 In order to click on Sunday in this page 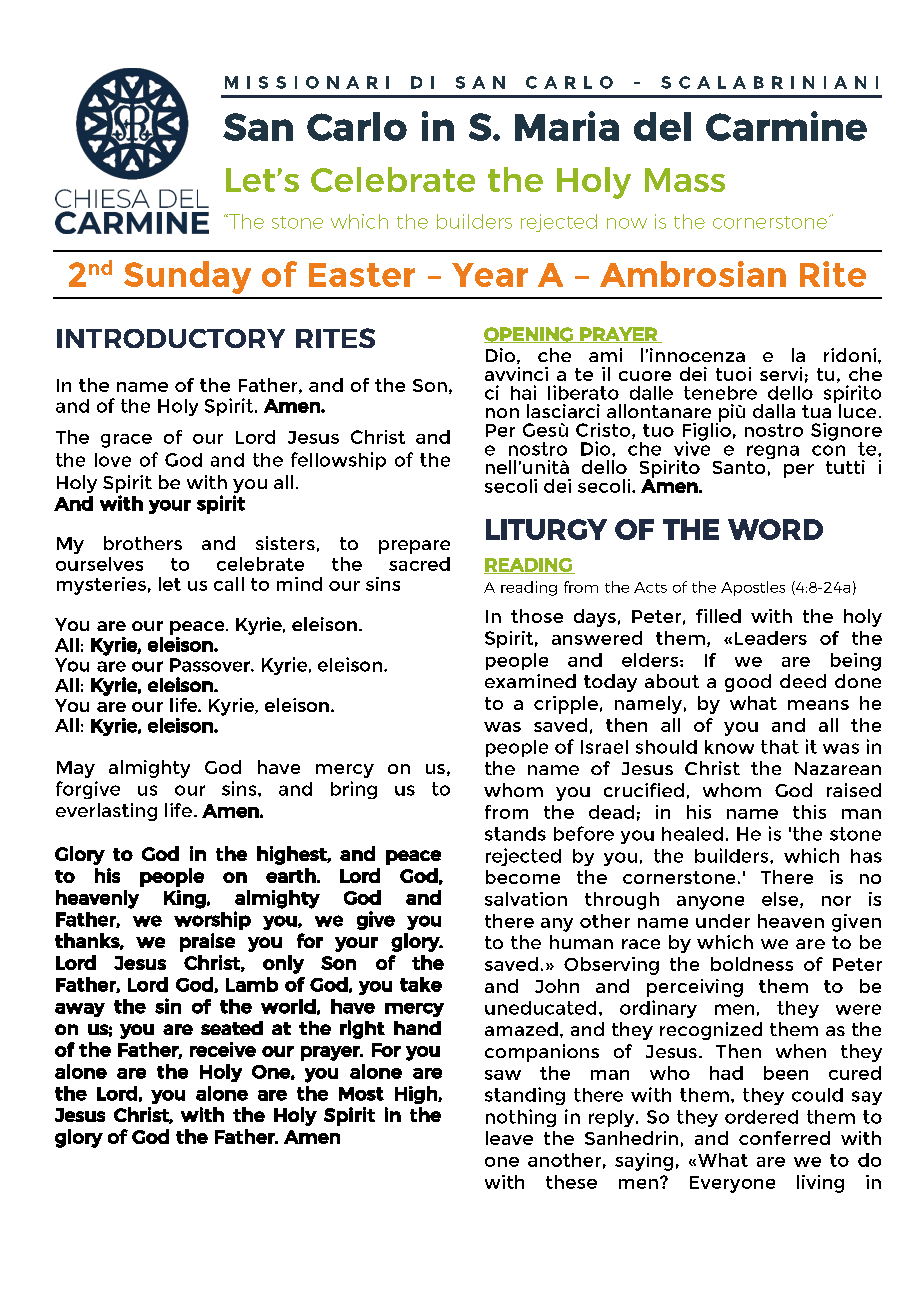, I will do `click(187, 277)`.
